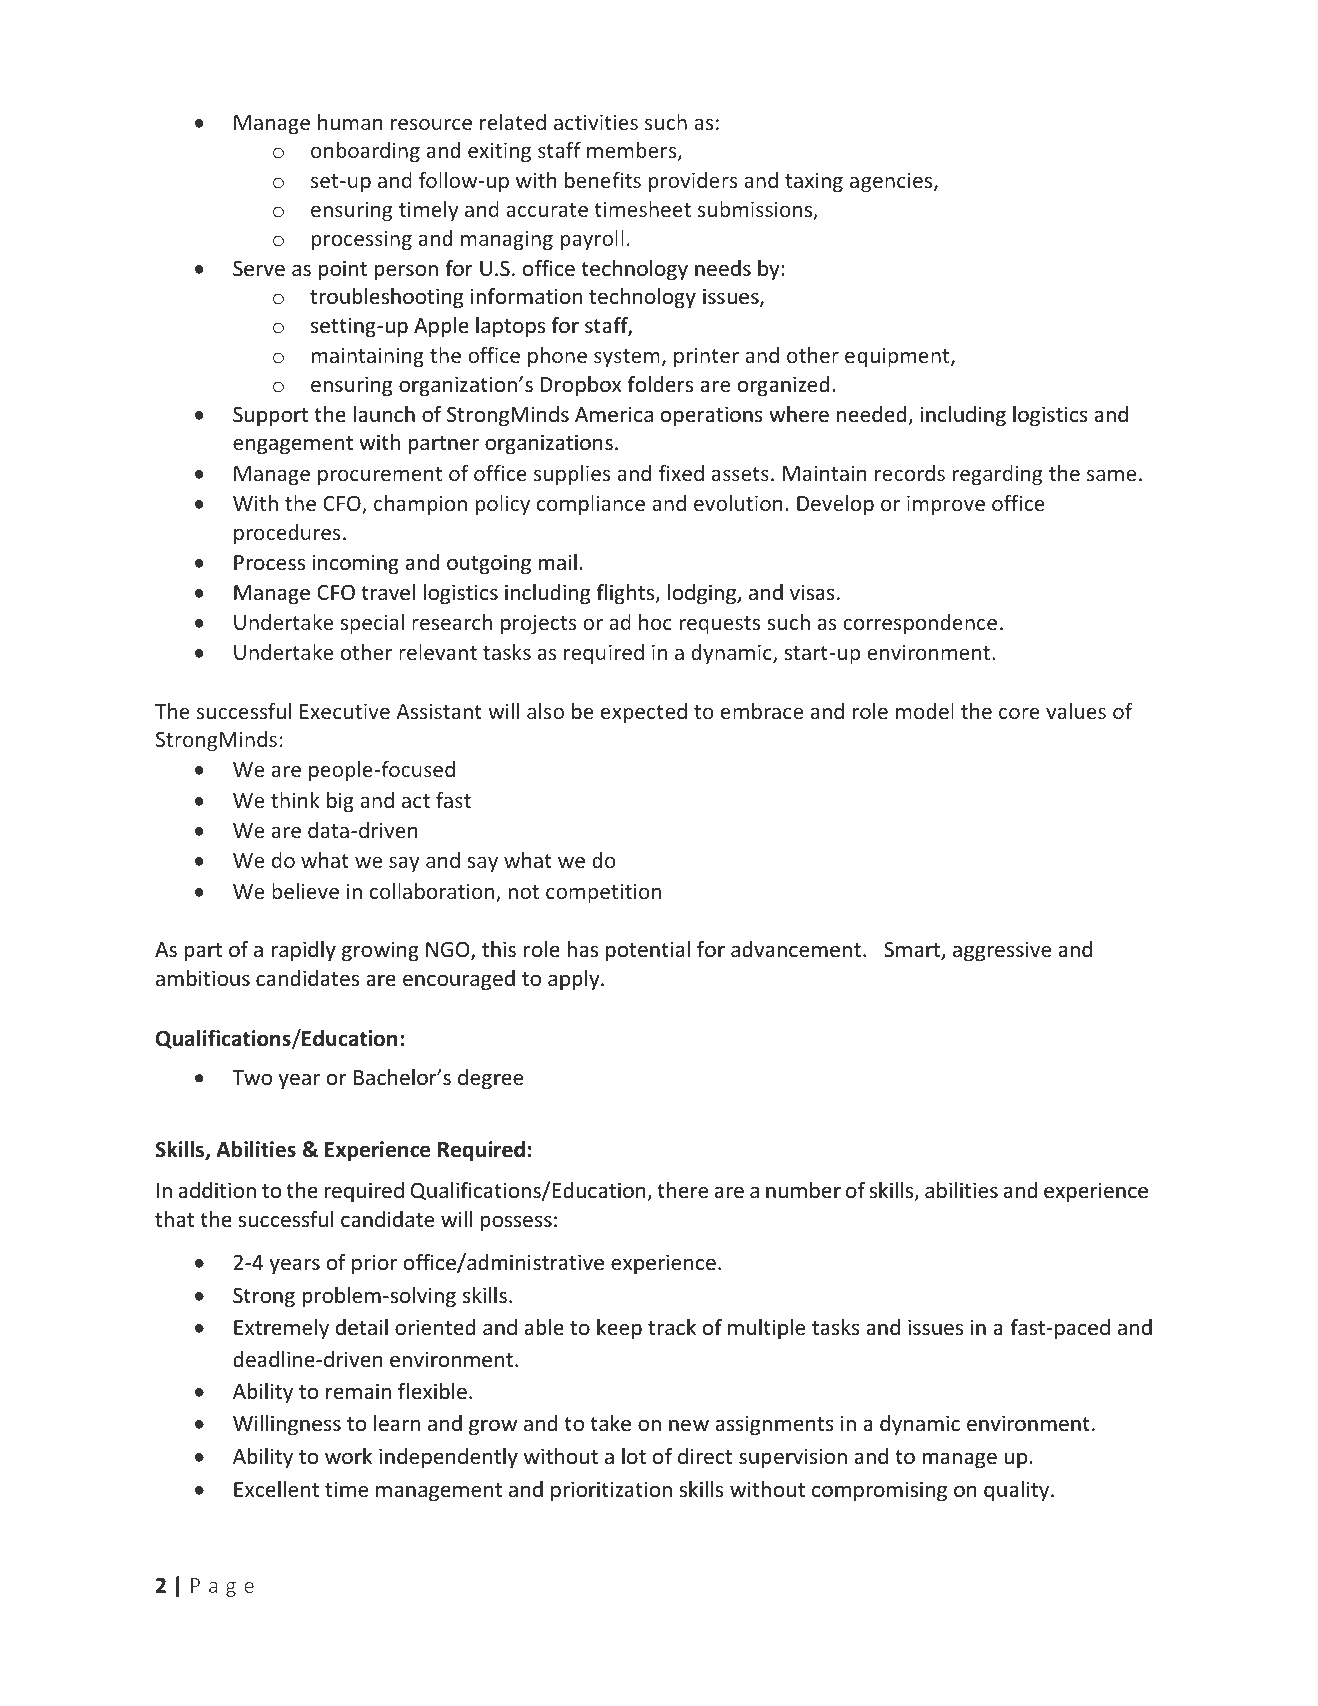 Image resolution: width=1318 pixels, height=1706 pixels. Describe the element at coordinates (575, 980) in the screenshot. I see `apply` at that location.
